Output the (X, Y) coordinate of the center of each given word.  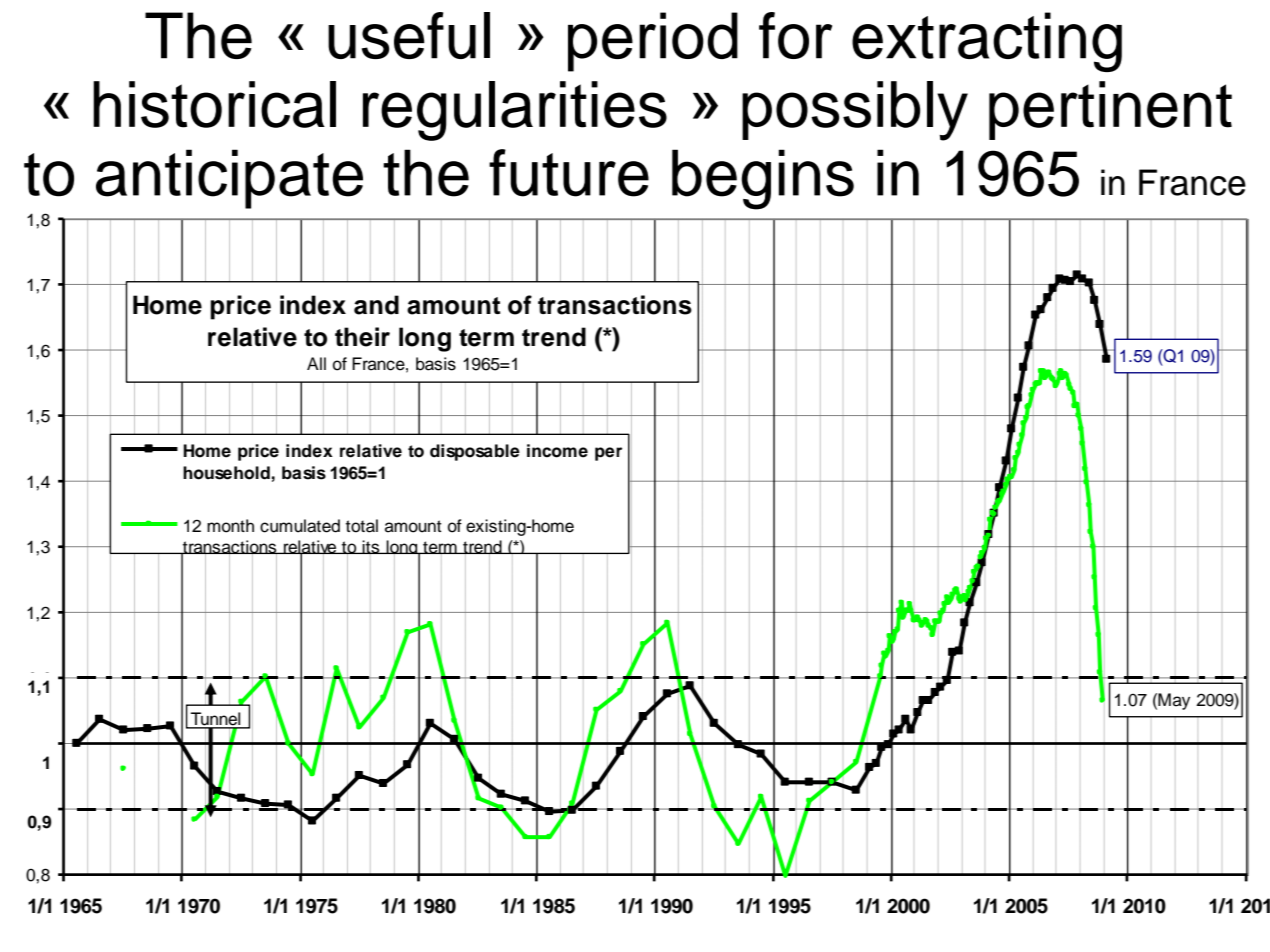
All (316, 363)
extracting (987, 42)
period (653, 42)
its (371, 547)
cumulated (300, 526)
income (557, 451)
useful (409, 35)
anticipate (229, 179)
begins (763, 179)
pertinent (1110, 110)
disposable (475, 452)
